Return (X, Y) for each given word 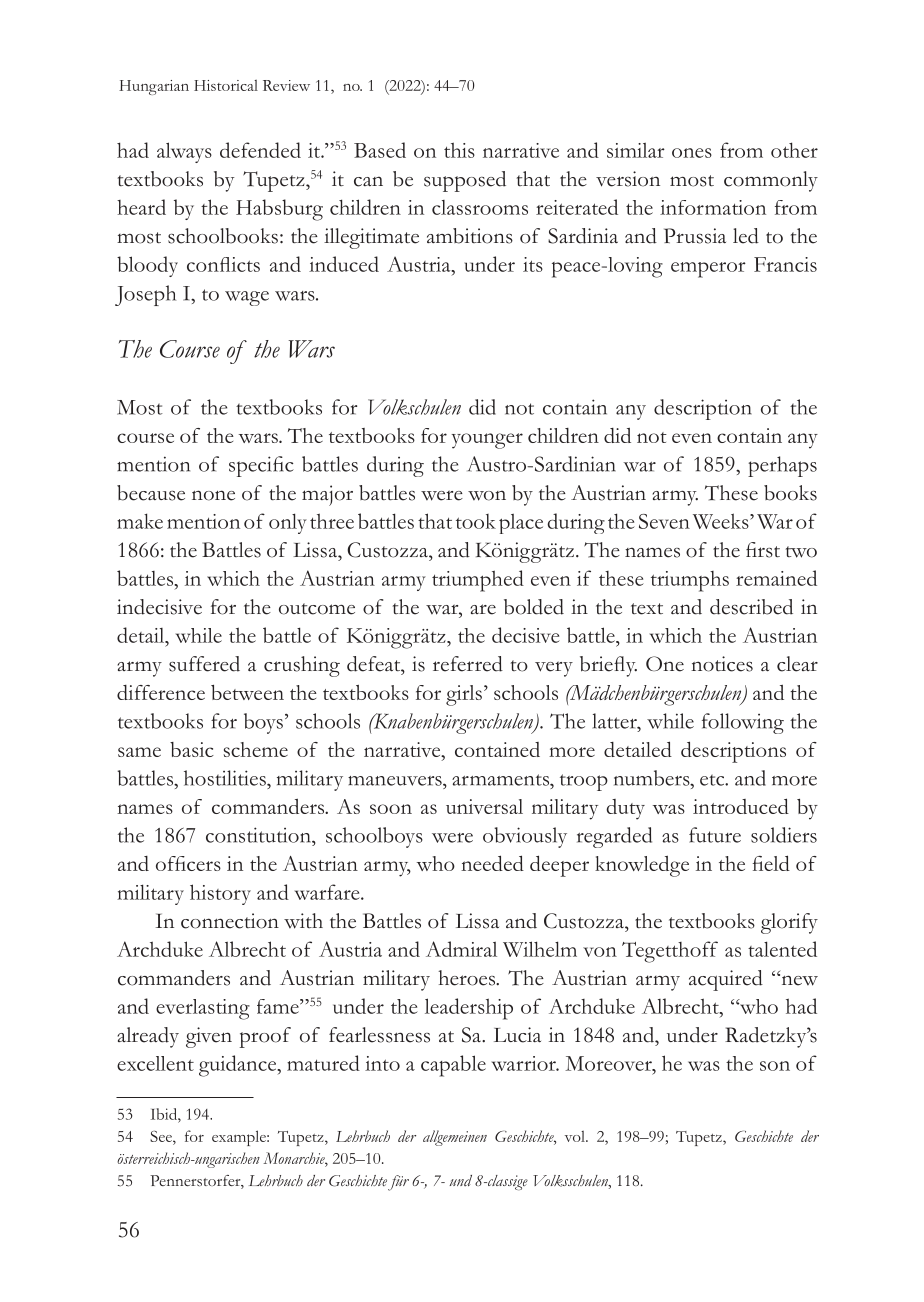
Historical (226, 85)
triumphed (478, 581)
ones (692, 153)
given (209, 1037)
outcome (317, 609)
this (459, 150)
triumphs (690, 581)
